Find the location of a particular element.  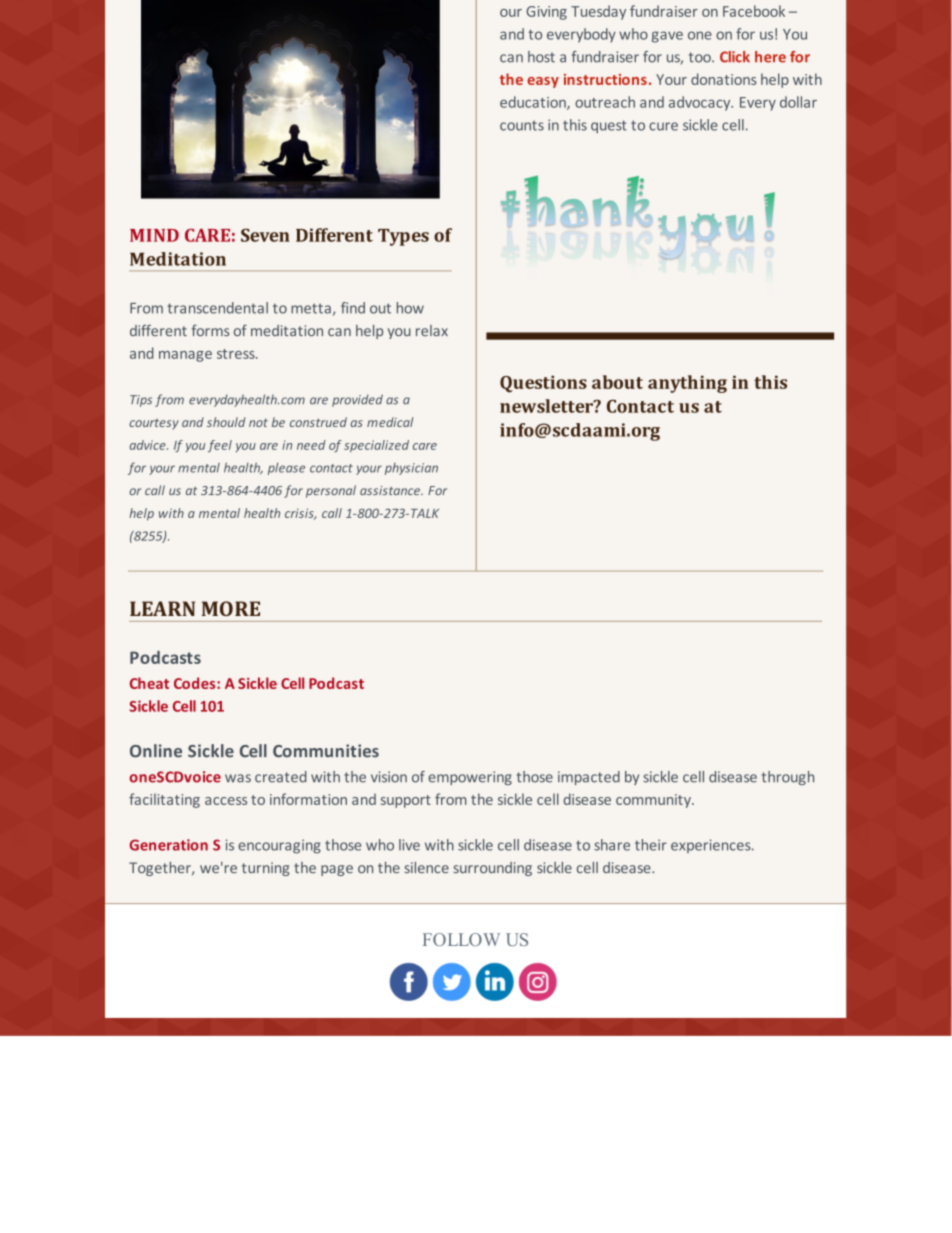

Codes is located at coordinates (196, 683).
